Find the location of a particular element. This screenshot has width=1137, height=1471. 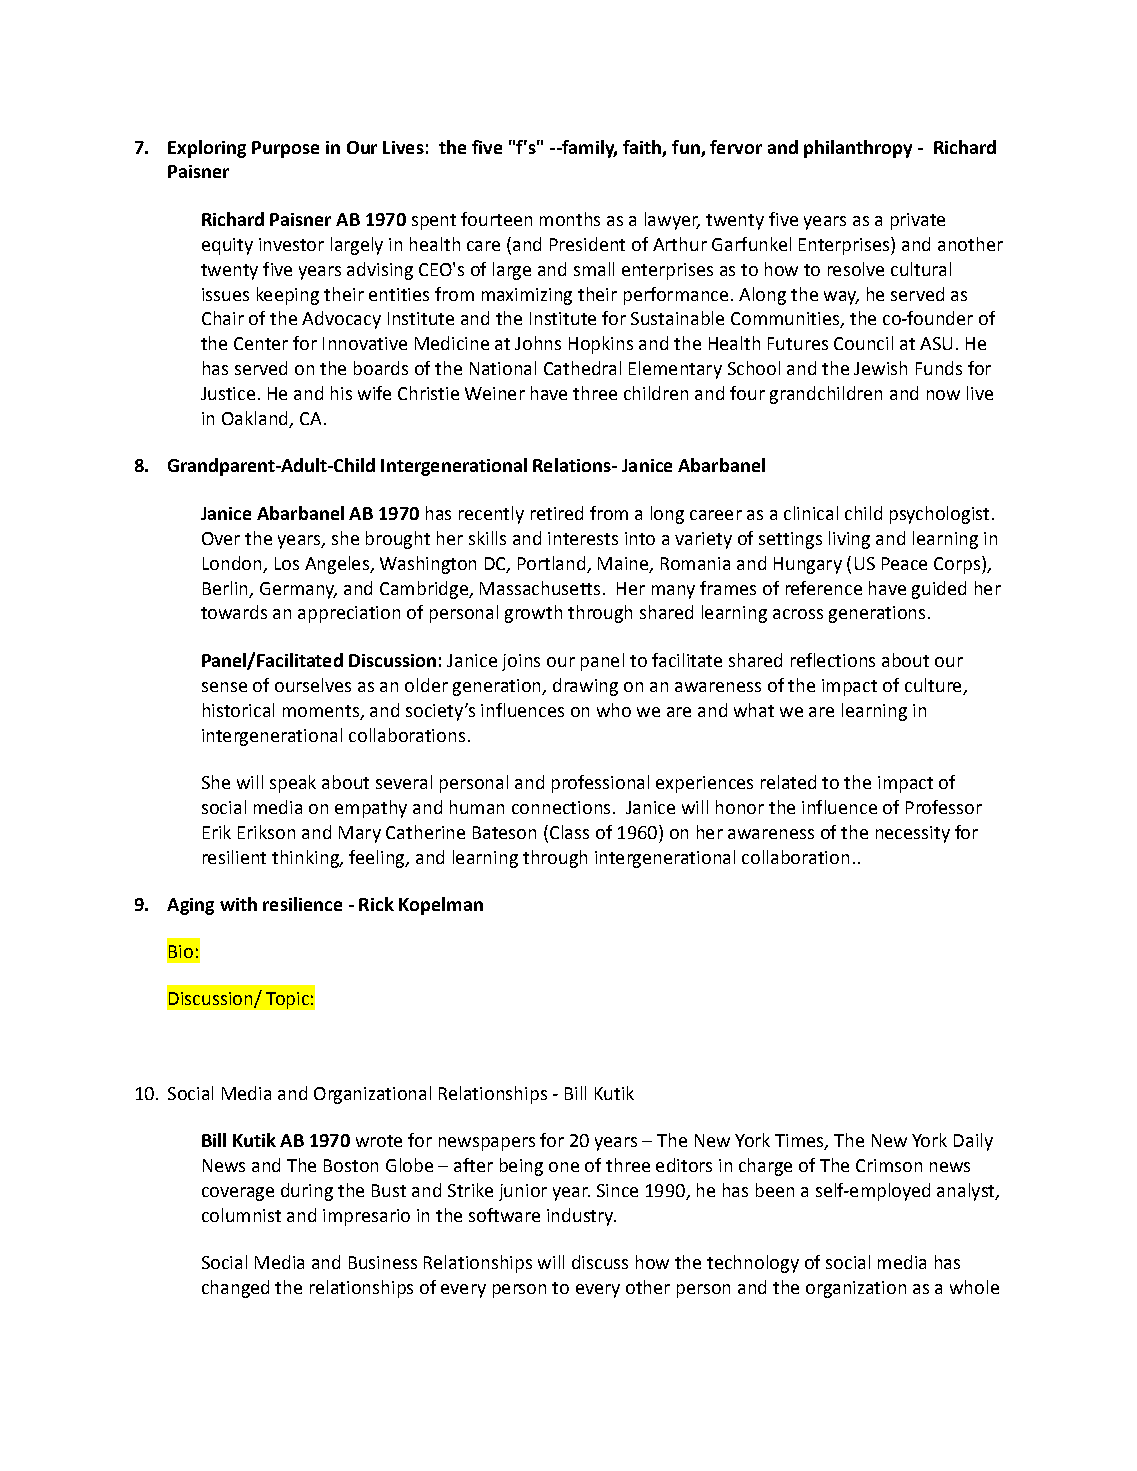

Purpose is located at coordinates (285, 149).
